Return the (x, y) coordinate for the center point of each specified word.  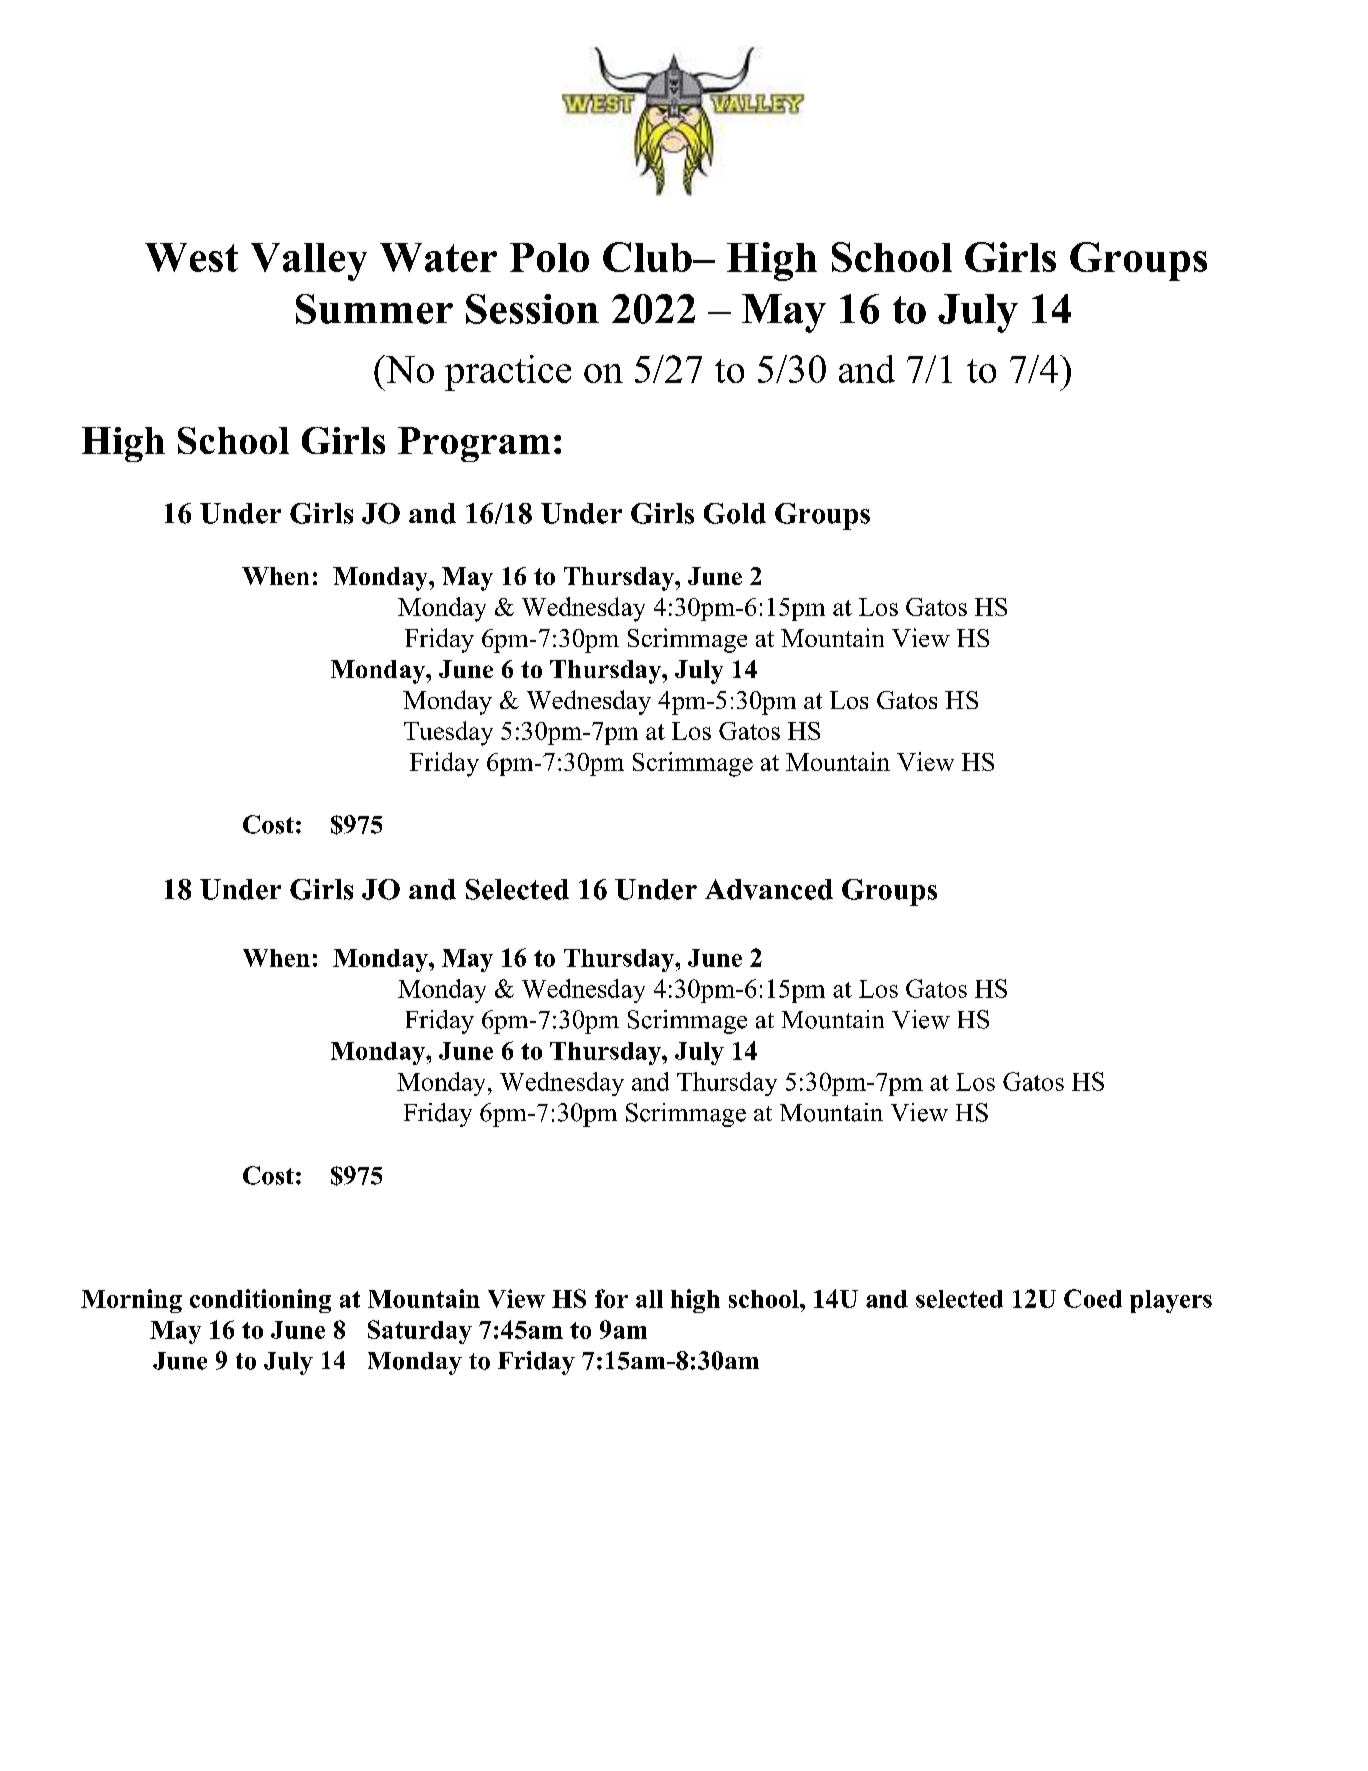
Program (474, 444)
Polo (549, 257)
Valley (309, 262)
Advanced (769, 889)
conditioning (260, 1301)
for (611, 1298)
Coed (1093, 1298)
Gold (735, 513)
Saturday (420, 1332)
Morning (131, 1301)
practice (508, 373)
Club (648, 257)
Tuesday (448, 733)
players (1171, 1301)
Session (532, 309)
